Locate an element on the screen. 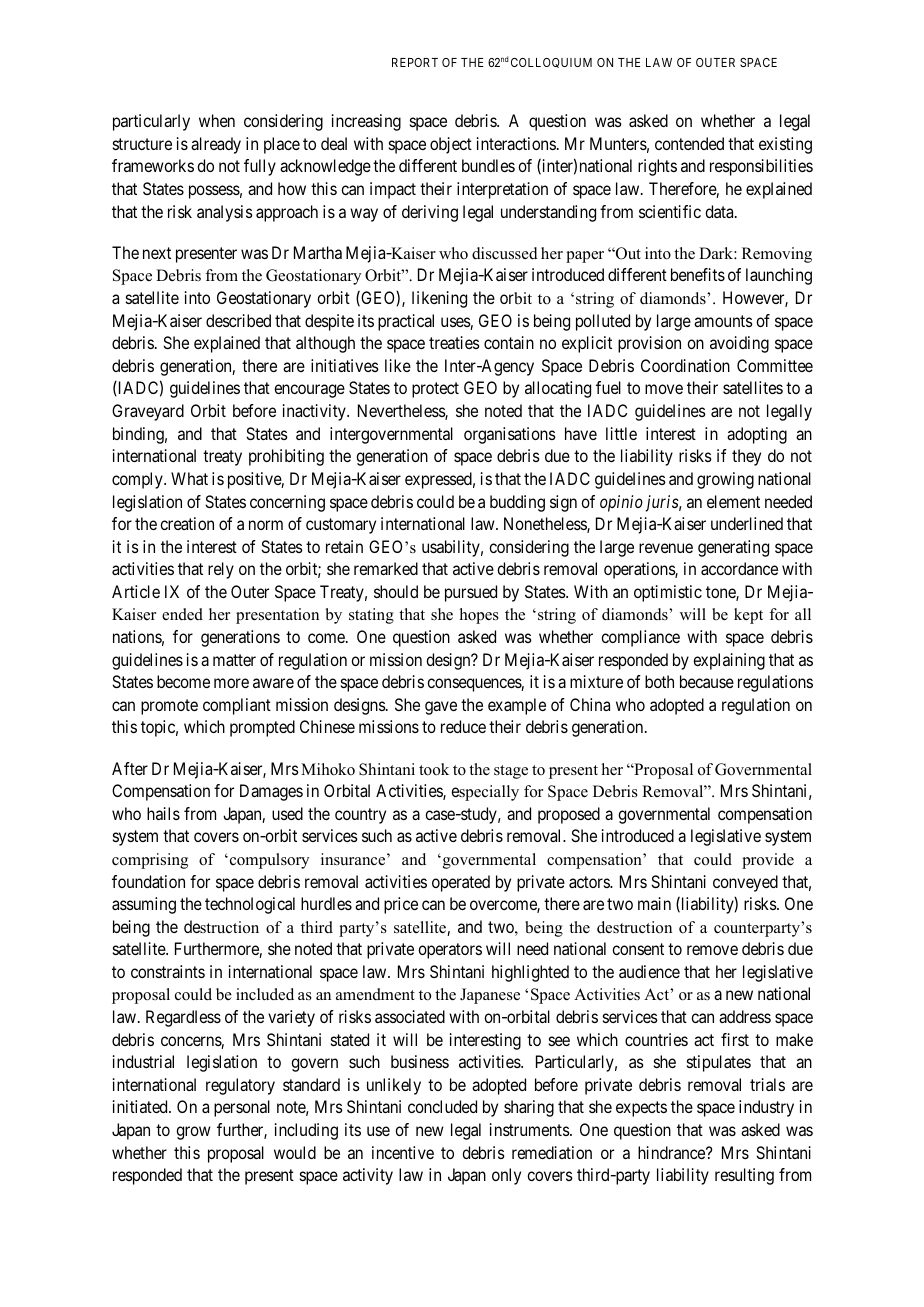 This screenshot has height=1307, width=924. object is located at coordinates (451, 145).
